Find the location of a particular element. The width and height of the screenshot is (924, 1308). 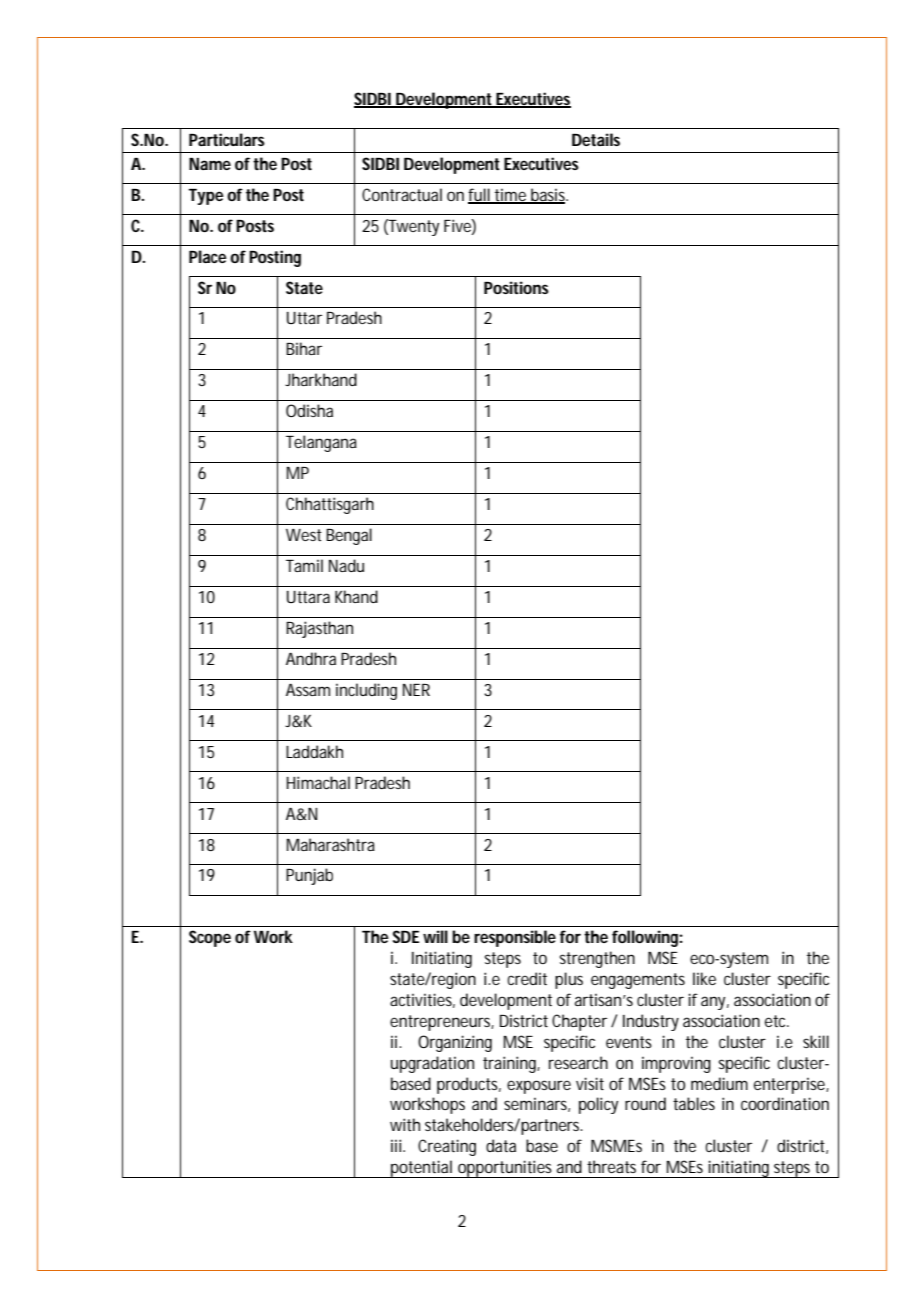

Bengal is located at coordinates (349, 536).
